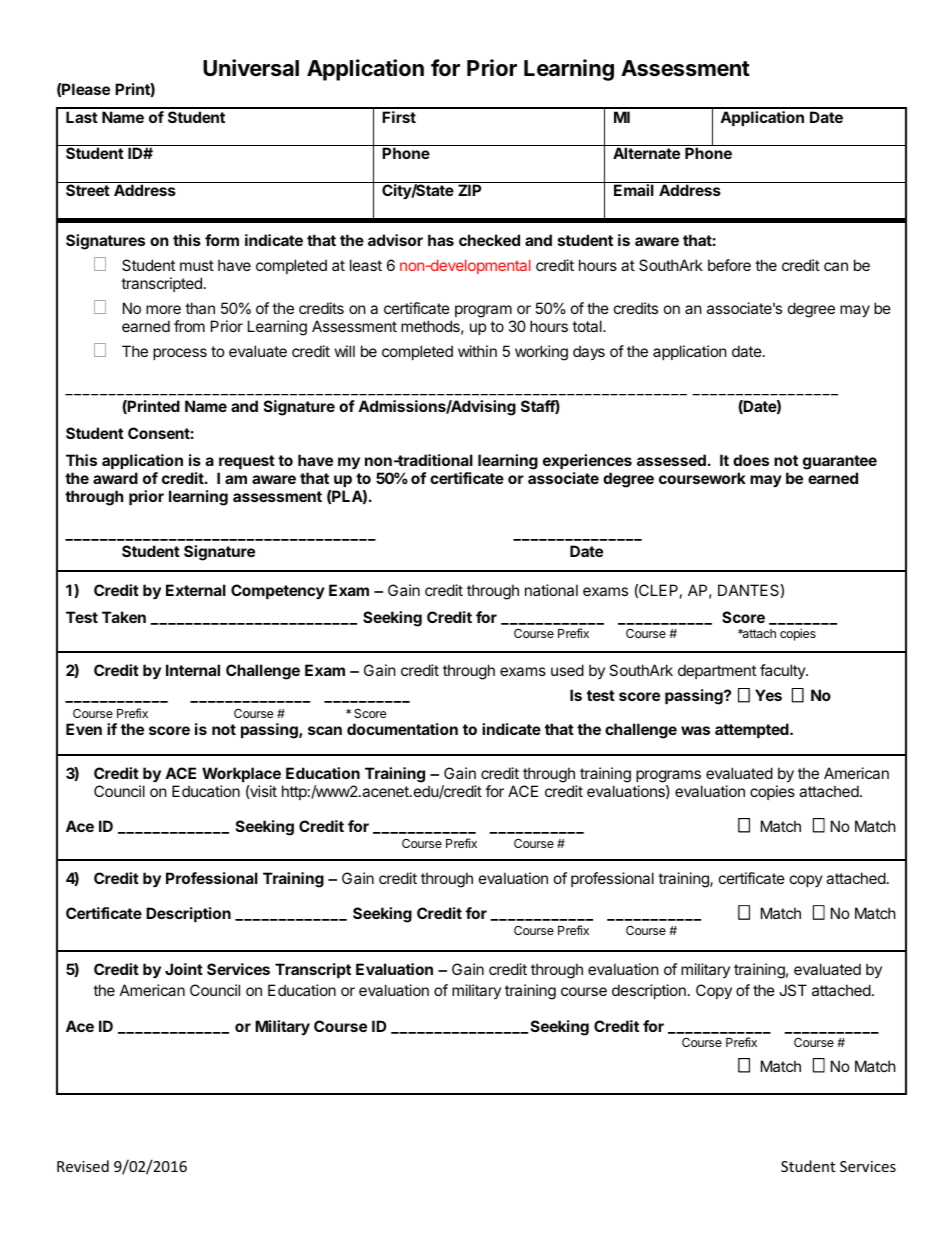 The image size is (952, 1233). What do you see at coordinates (751, 460) in the screenshot?
I see `does` at bounding box center [751, 460].
